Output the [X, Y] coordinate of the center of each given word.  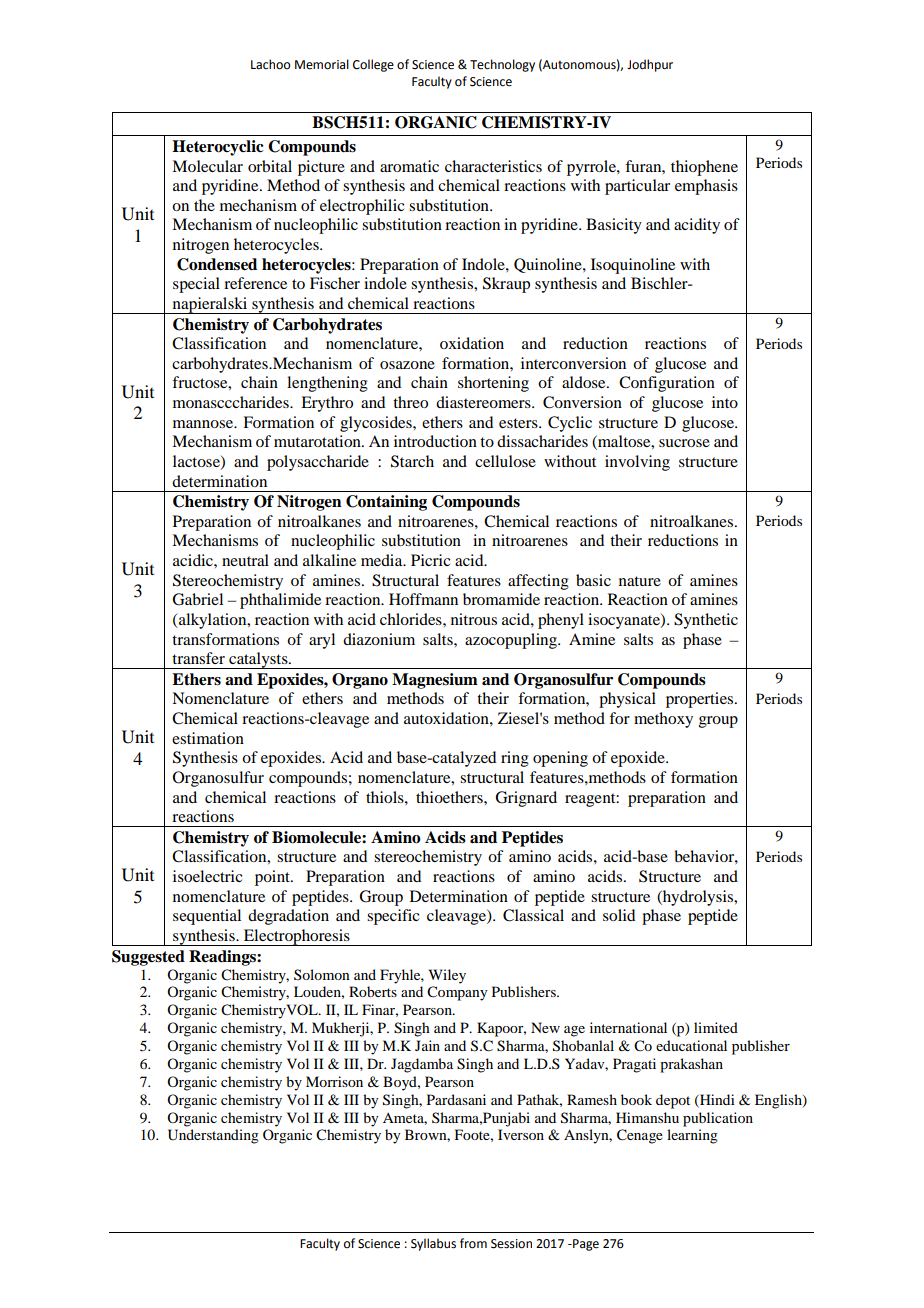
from [473, 1243]
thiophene [704, 168]
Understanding [213, 1136]
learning [692, 1136]
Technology [502, 65]
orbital [270, 166]
